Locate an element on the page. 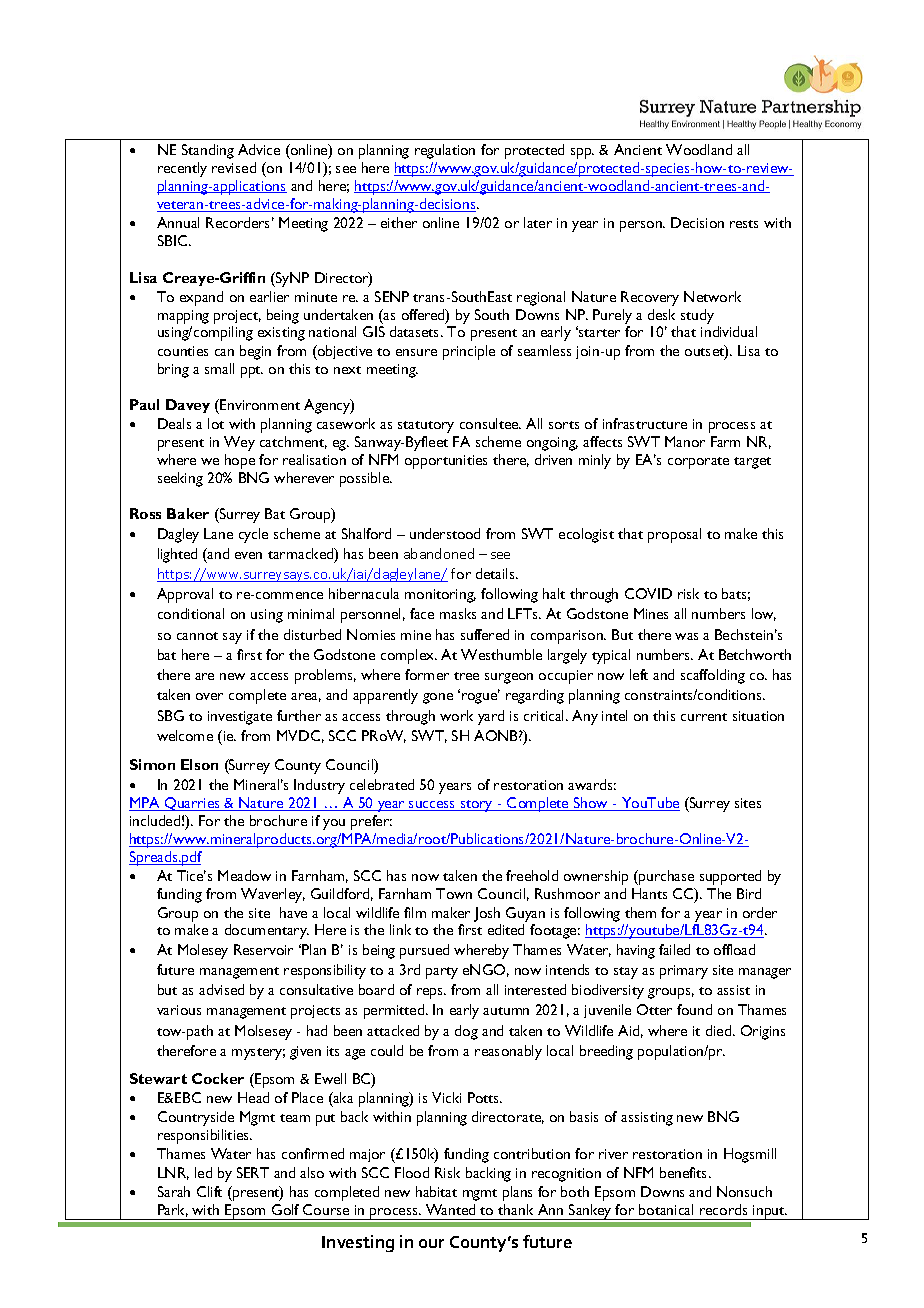 The image size is (924, 1308). investigate is located at coordinates (240, 718).
